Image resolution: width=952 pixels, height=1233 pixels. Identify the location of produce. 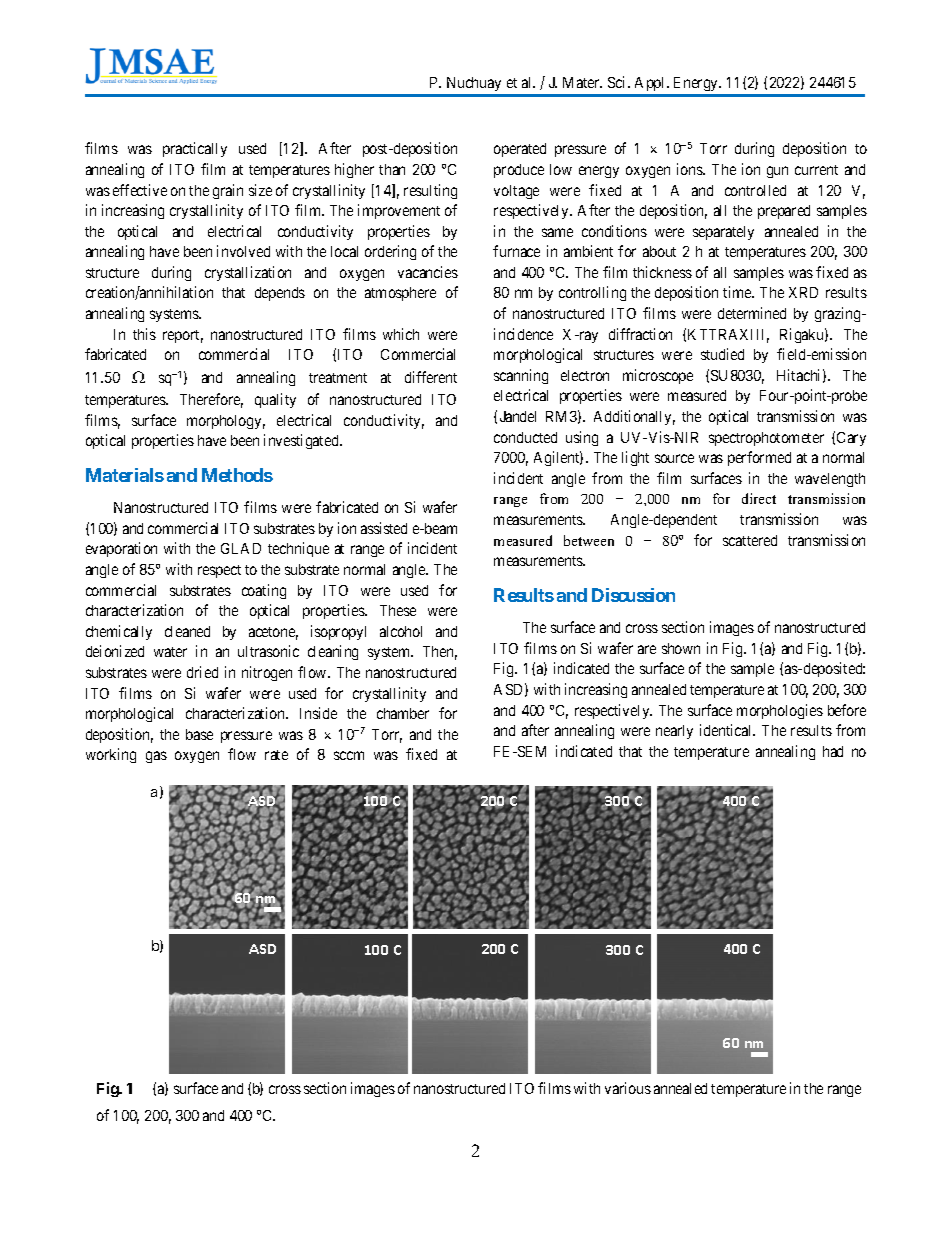
(519, 171).
